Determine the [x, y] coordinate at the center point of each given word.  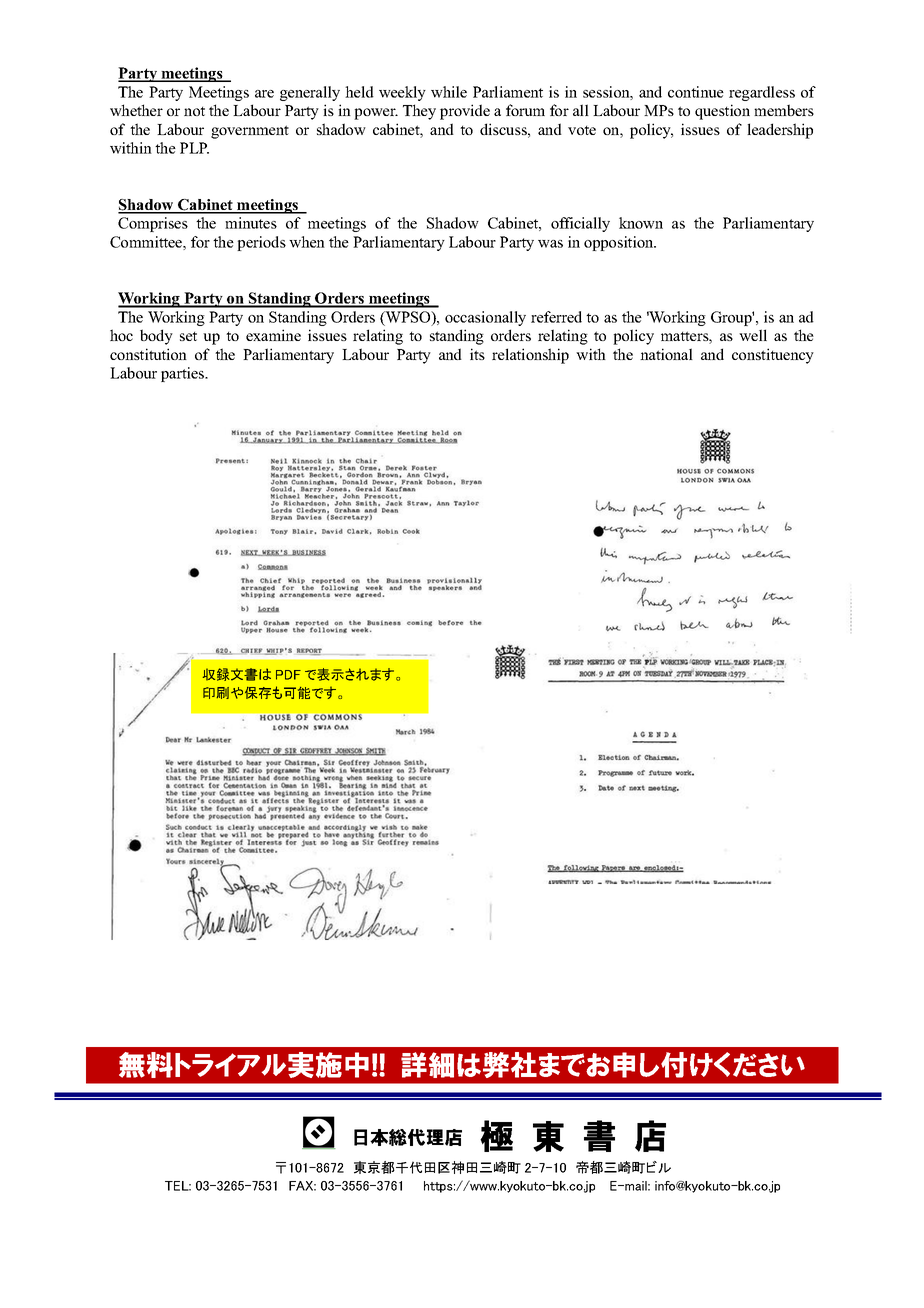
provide [465, 112]
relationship [530, 356]
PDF [288, 675]
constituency [773, 356]
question [722, 112]
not [194, 111]
